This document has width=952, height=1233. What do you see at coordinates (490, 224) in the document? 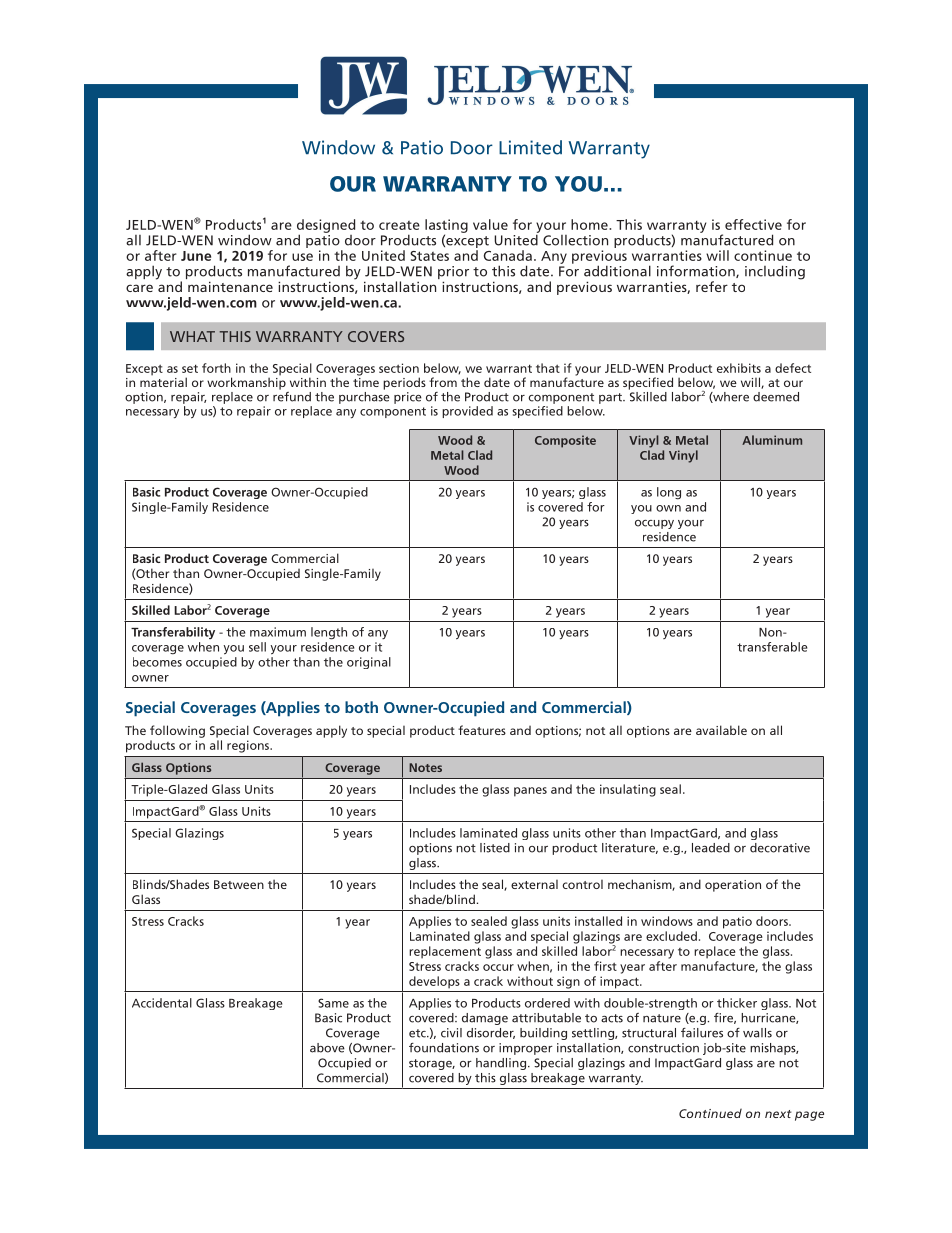
I see `value` at bounding box center [490, 224].
